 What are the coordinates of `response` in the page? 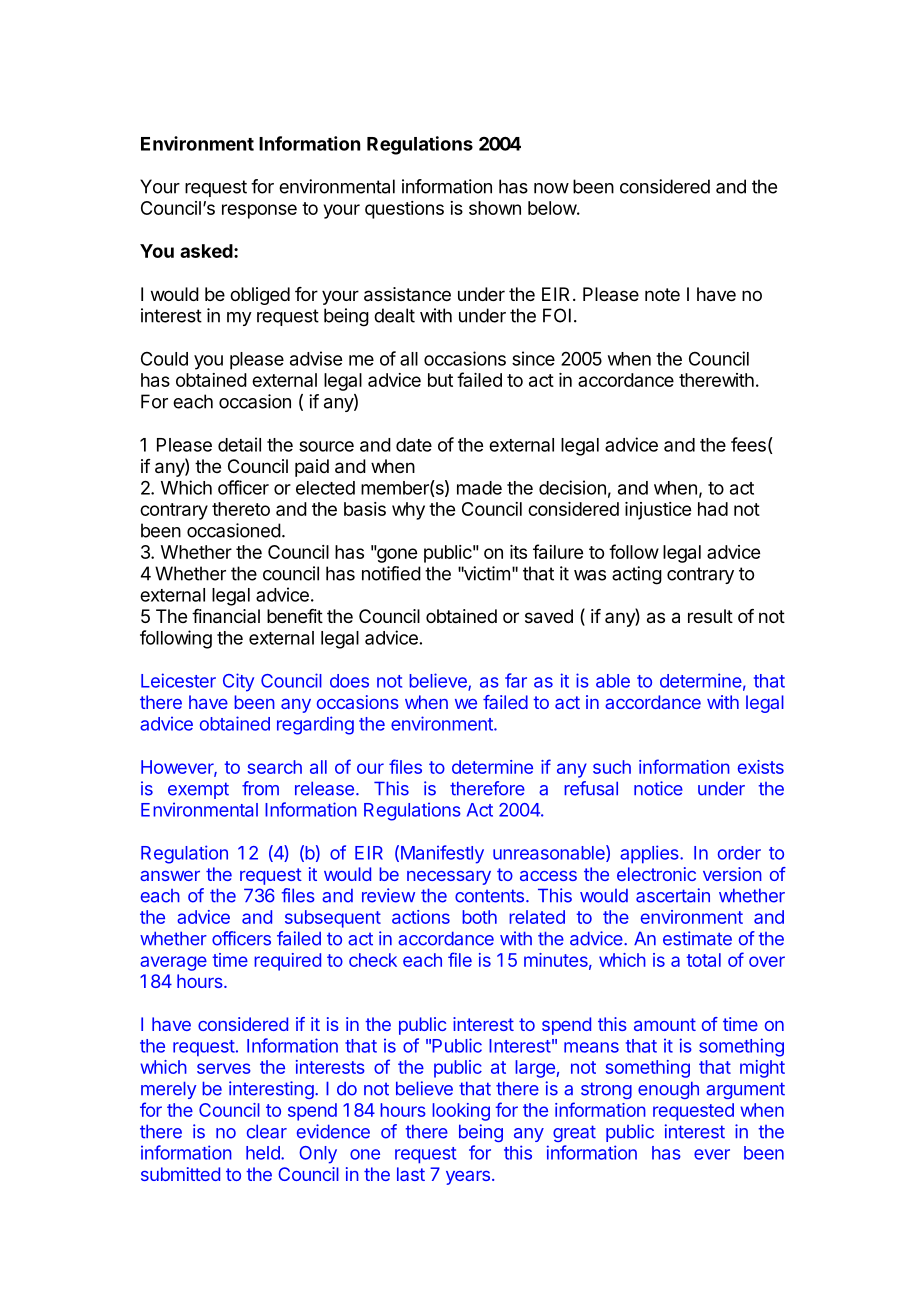 It's located at (259, 211).
